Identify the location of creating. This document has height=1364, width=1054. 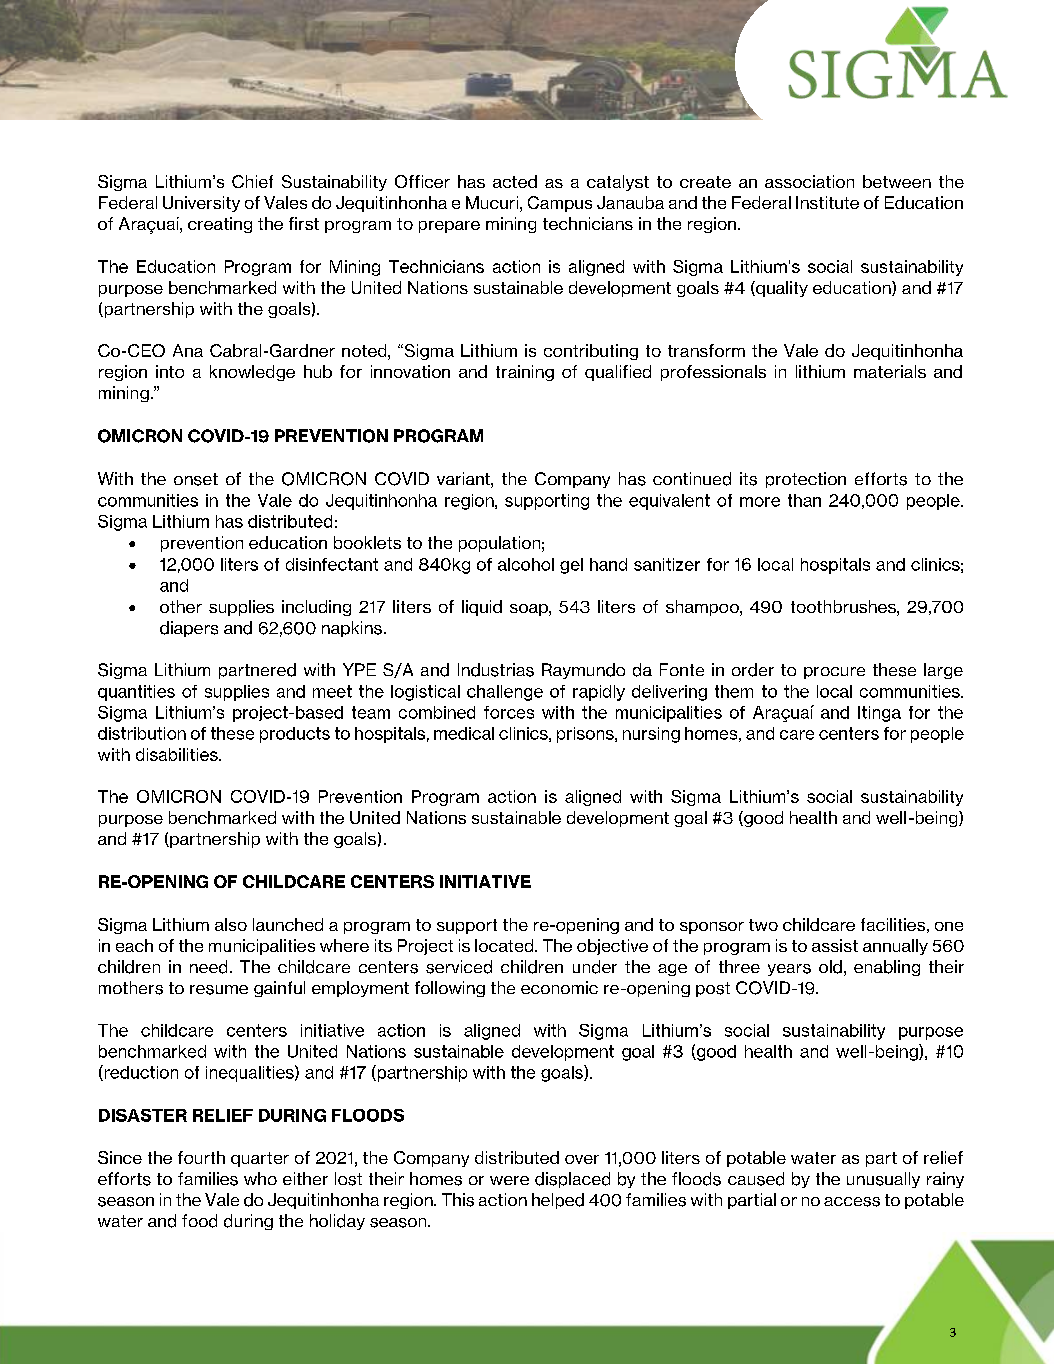
(220, 225).
